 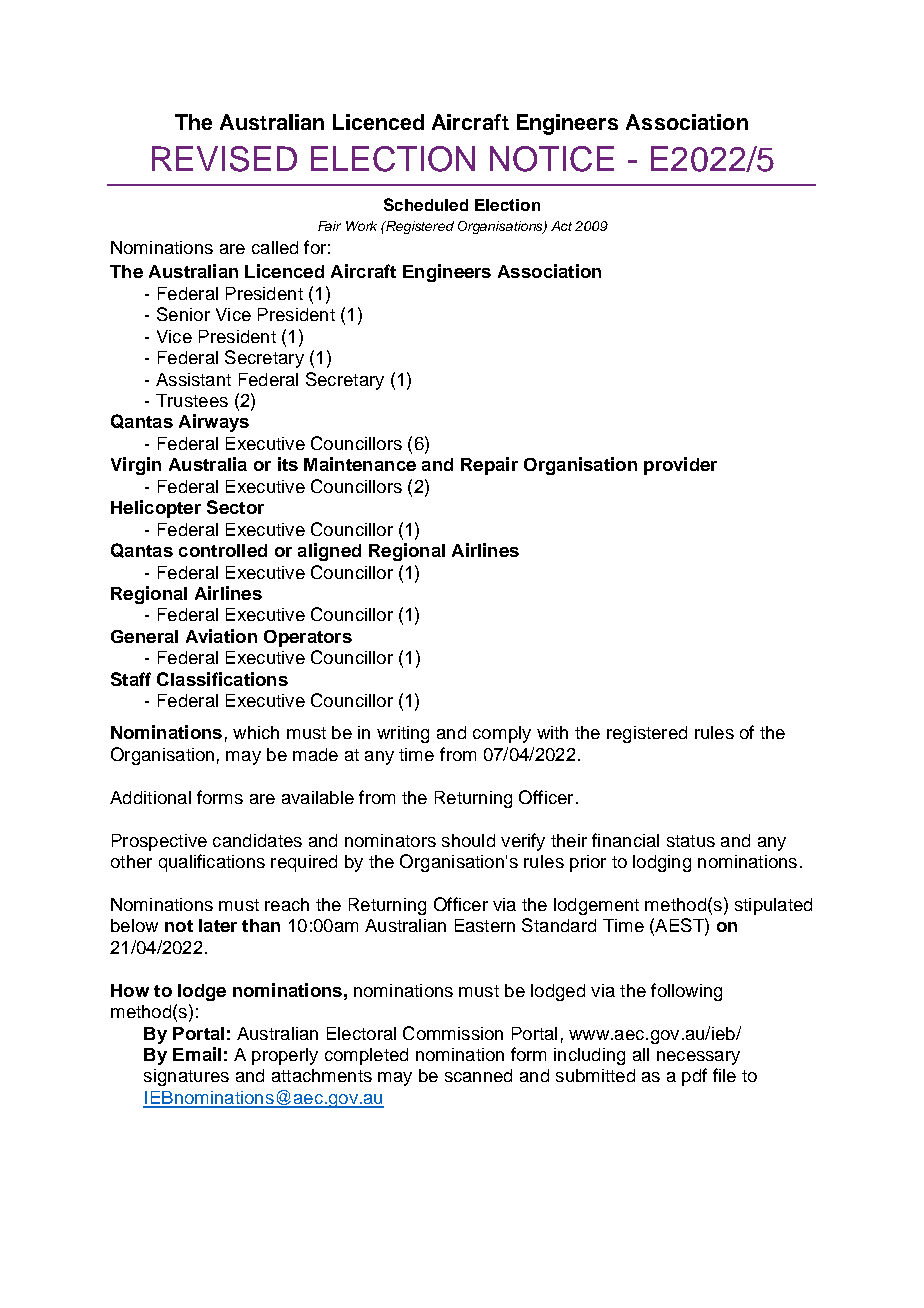 What do you see at coordinates (224, 159) in the screenshot?
I see `REVISED` at bounding box center [224, 159].
